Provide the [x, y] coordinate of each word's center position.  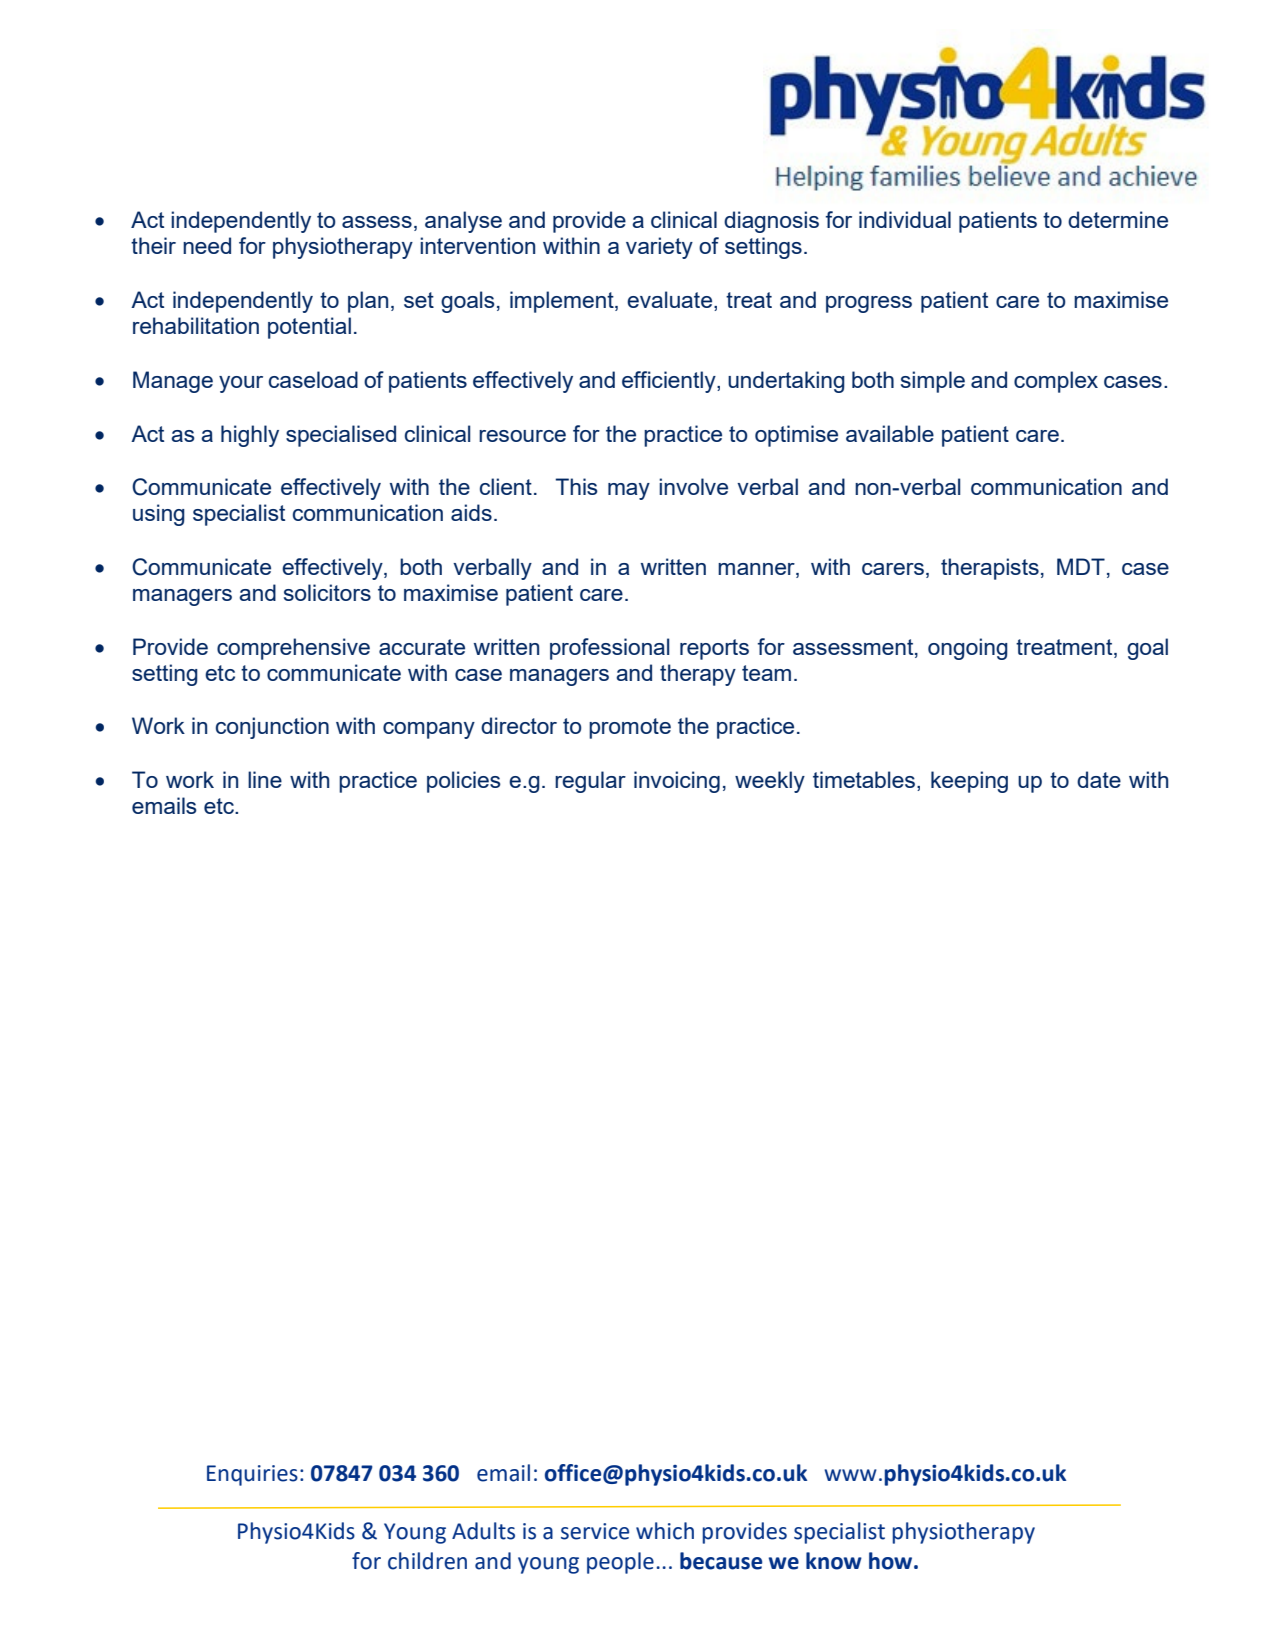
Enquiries [252, 1475]
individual [905, 219]
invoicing [677, 782]
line [265, 779]
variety [659, 248]
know [834, 1561]
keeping [969, 782]
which [665, 1531]
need [207, 245]
